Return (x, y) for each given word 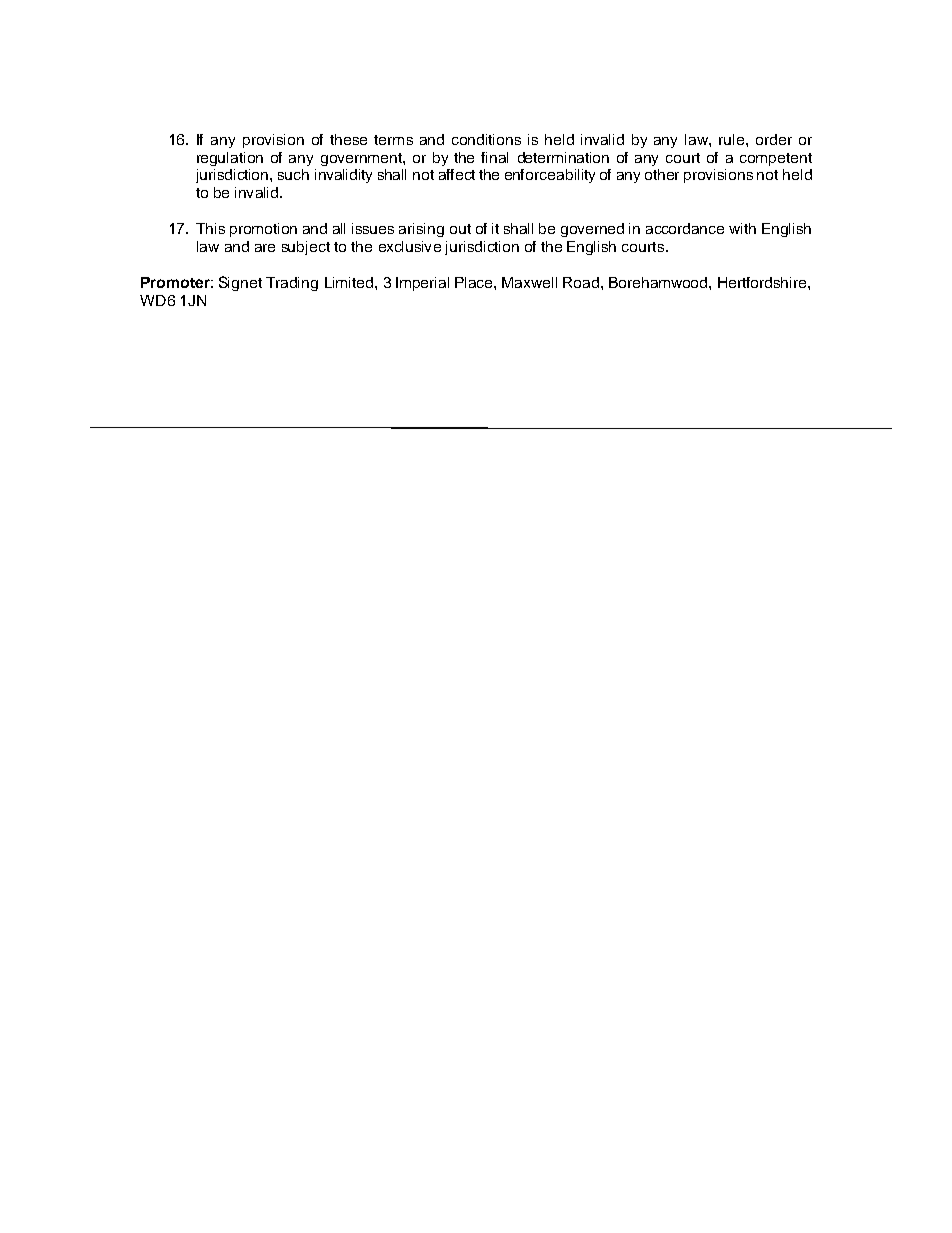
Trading (292, 284)
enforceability (550, 176)
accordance (685, 228)
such (293, 174)
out (460, 229)
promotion (263, 230)
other (662, 174)
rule (733, 139)
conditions (486, 139)
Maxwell (529, 282)
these (348, 139)
